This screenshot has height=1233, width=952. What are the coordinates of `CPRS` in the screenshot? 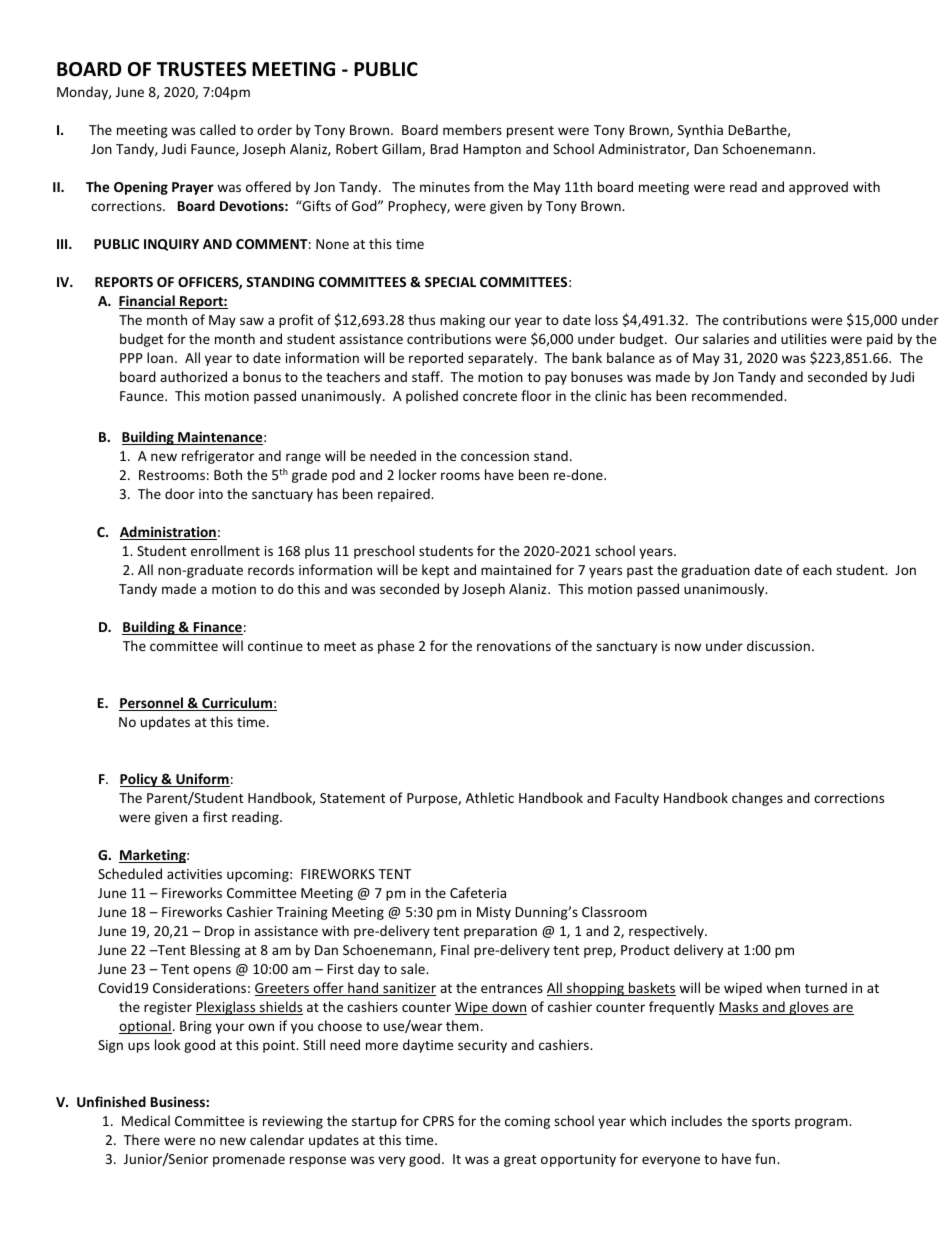 It's located at (438, 1121).
